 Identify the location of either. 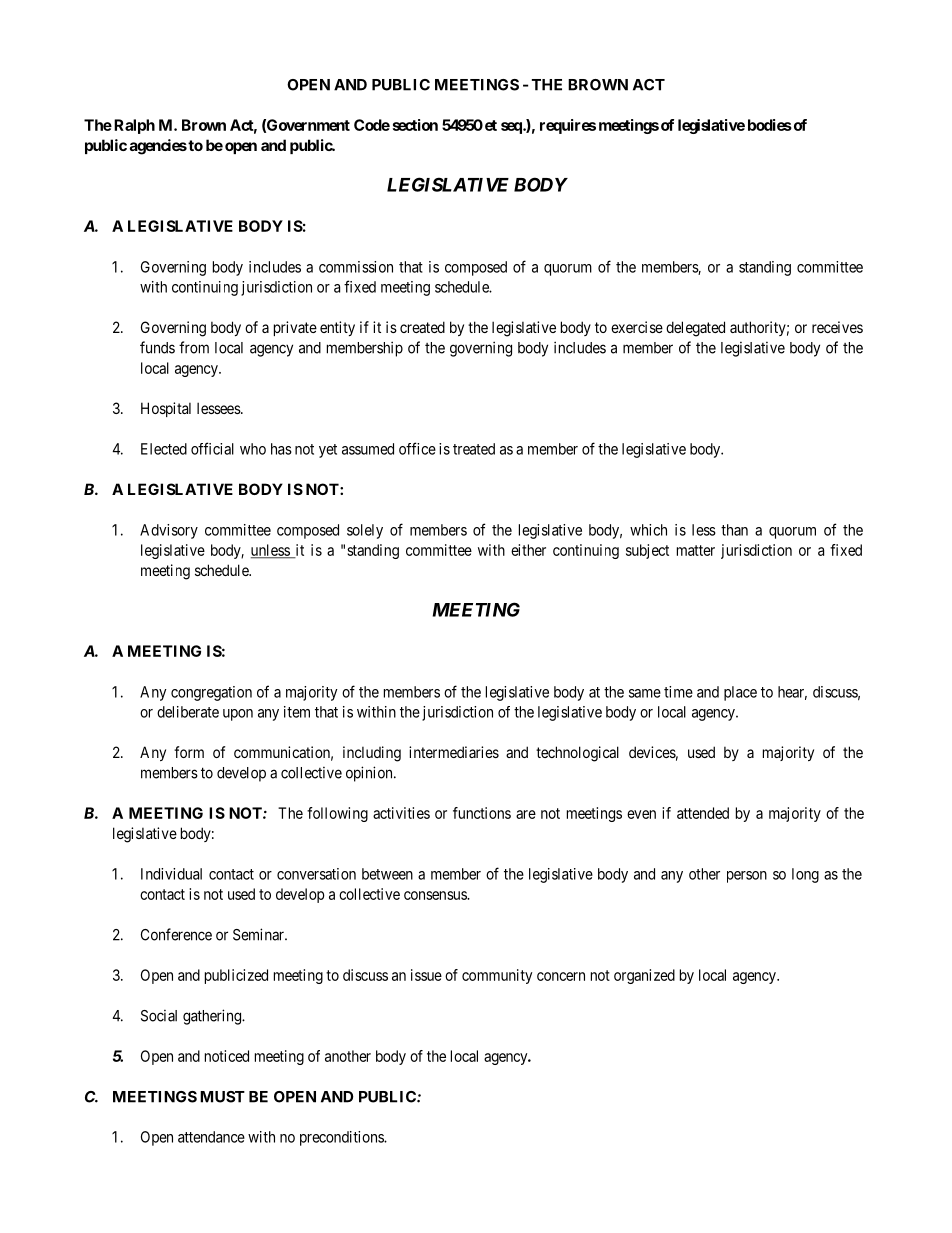
(528, 550).
